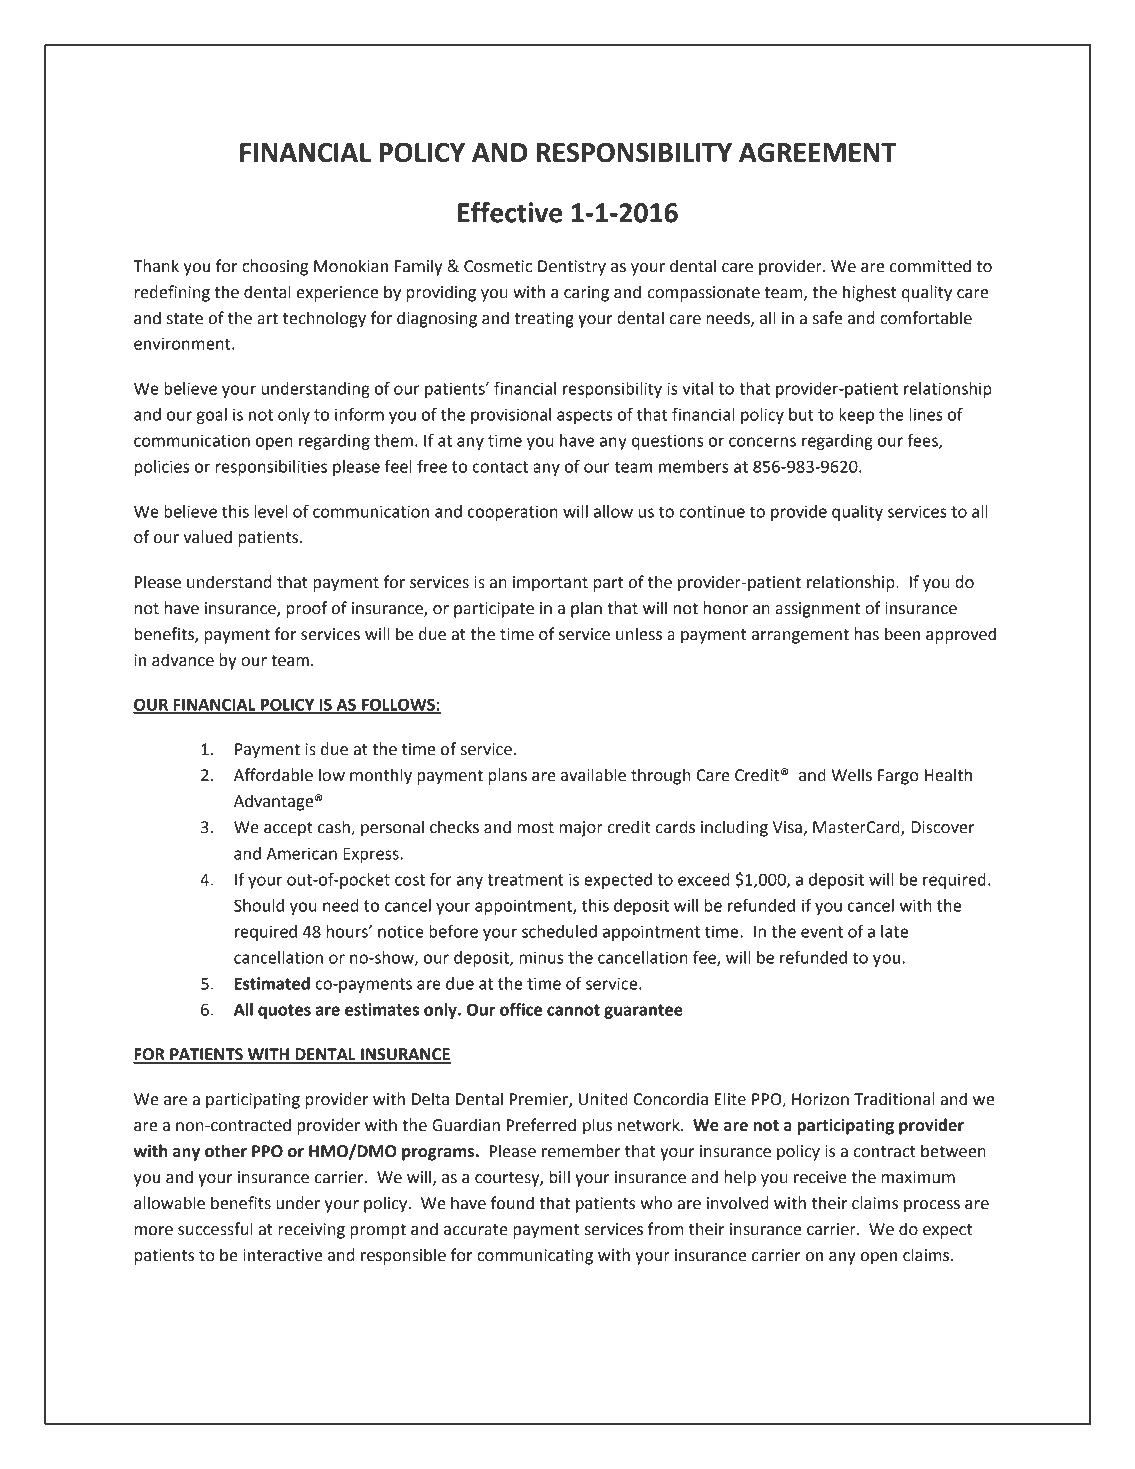 This image has width=1135, height=1469. What do you see at coordinates (932, 1206) in the image?
I see `process` at bounding box center [932, 1206].
